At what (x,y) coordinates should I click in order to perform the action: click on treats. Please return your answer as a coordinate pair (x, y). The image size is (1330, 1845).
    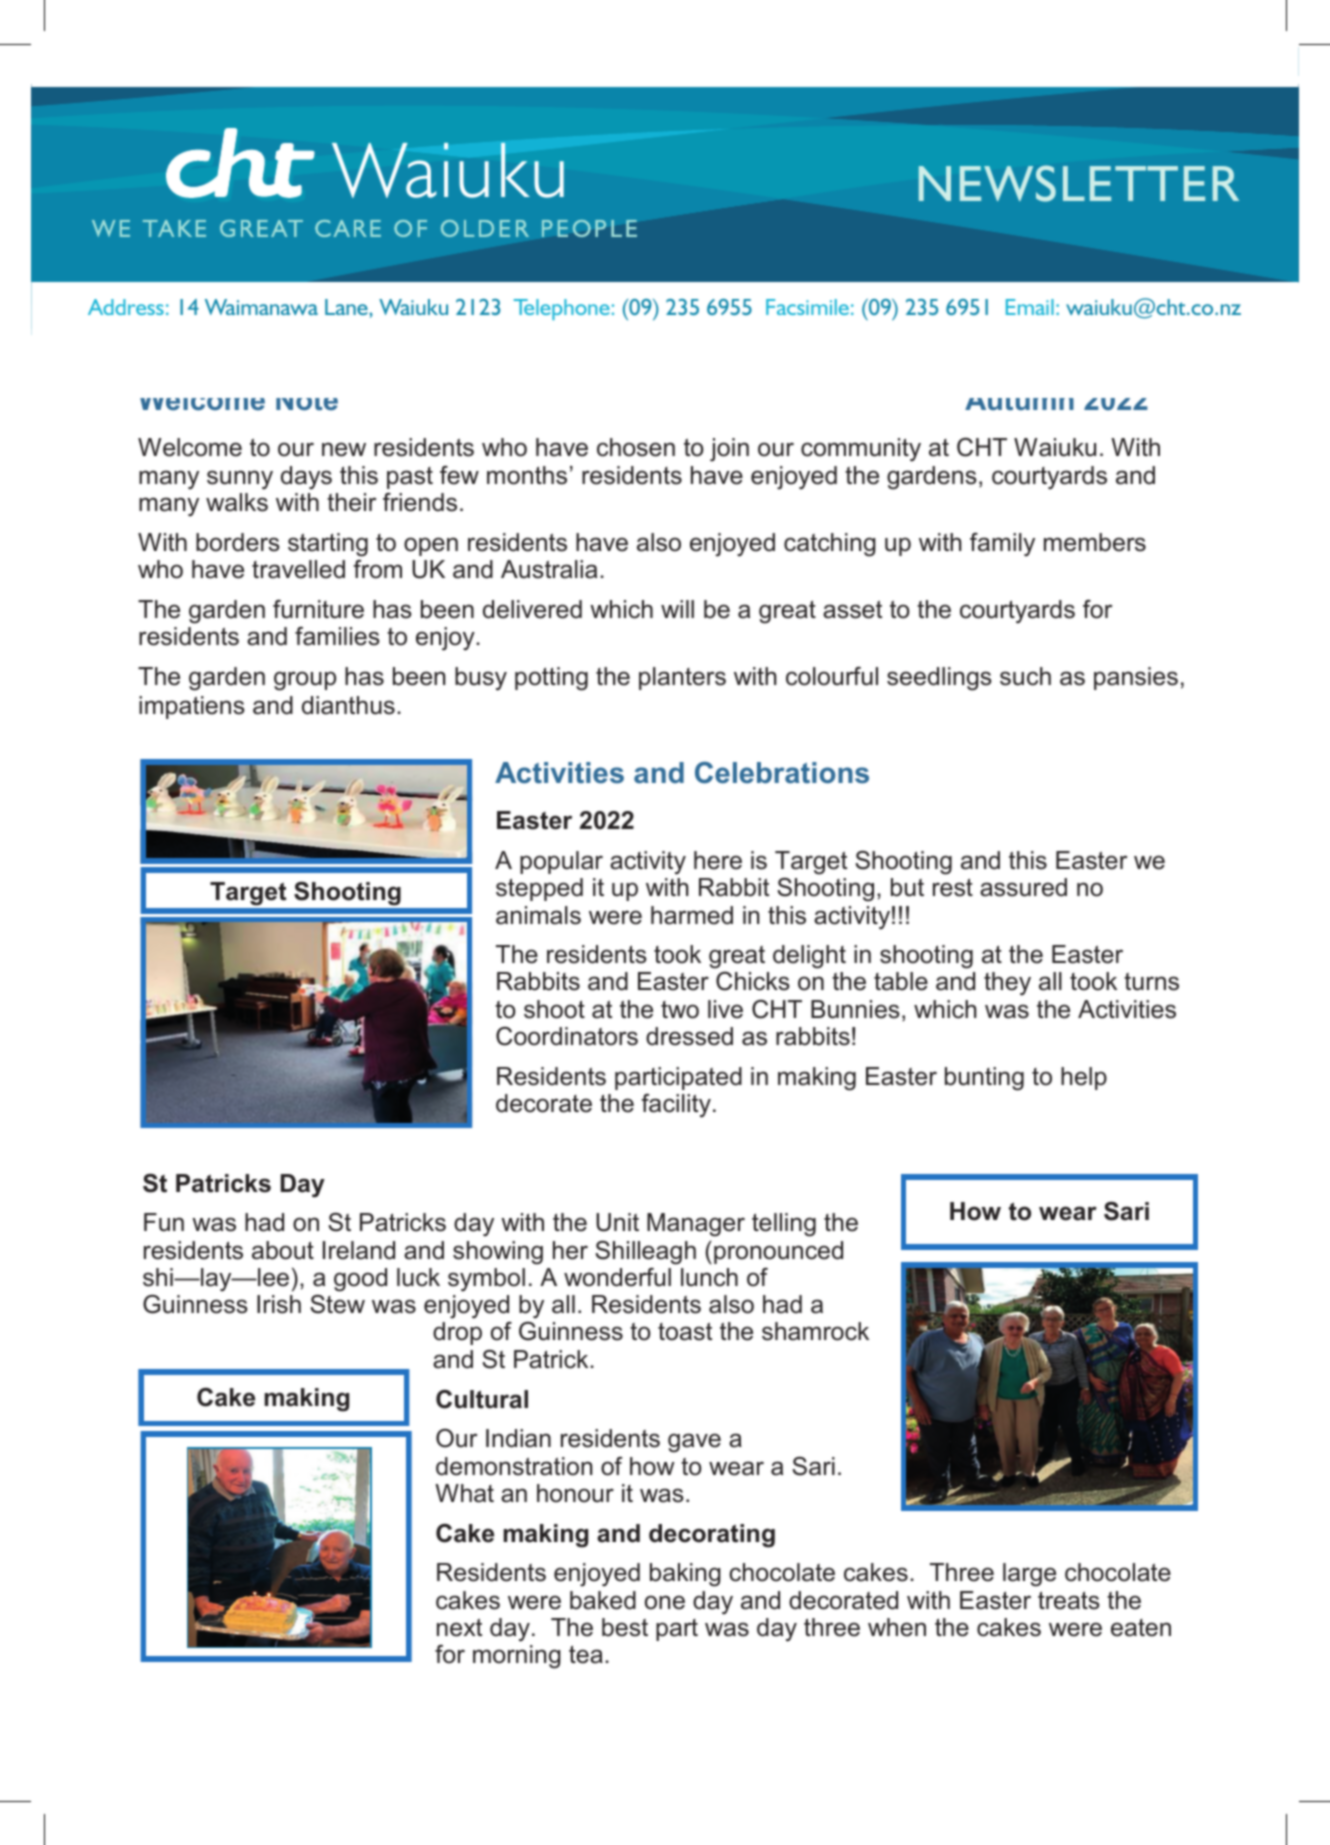
    Looking at the image, I should click on (1069, 1600).
